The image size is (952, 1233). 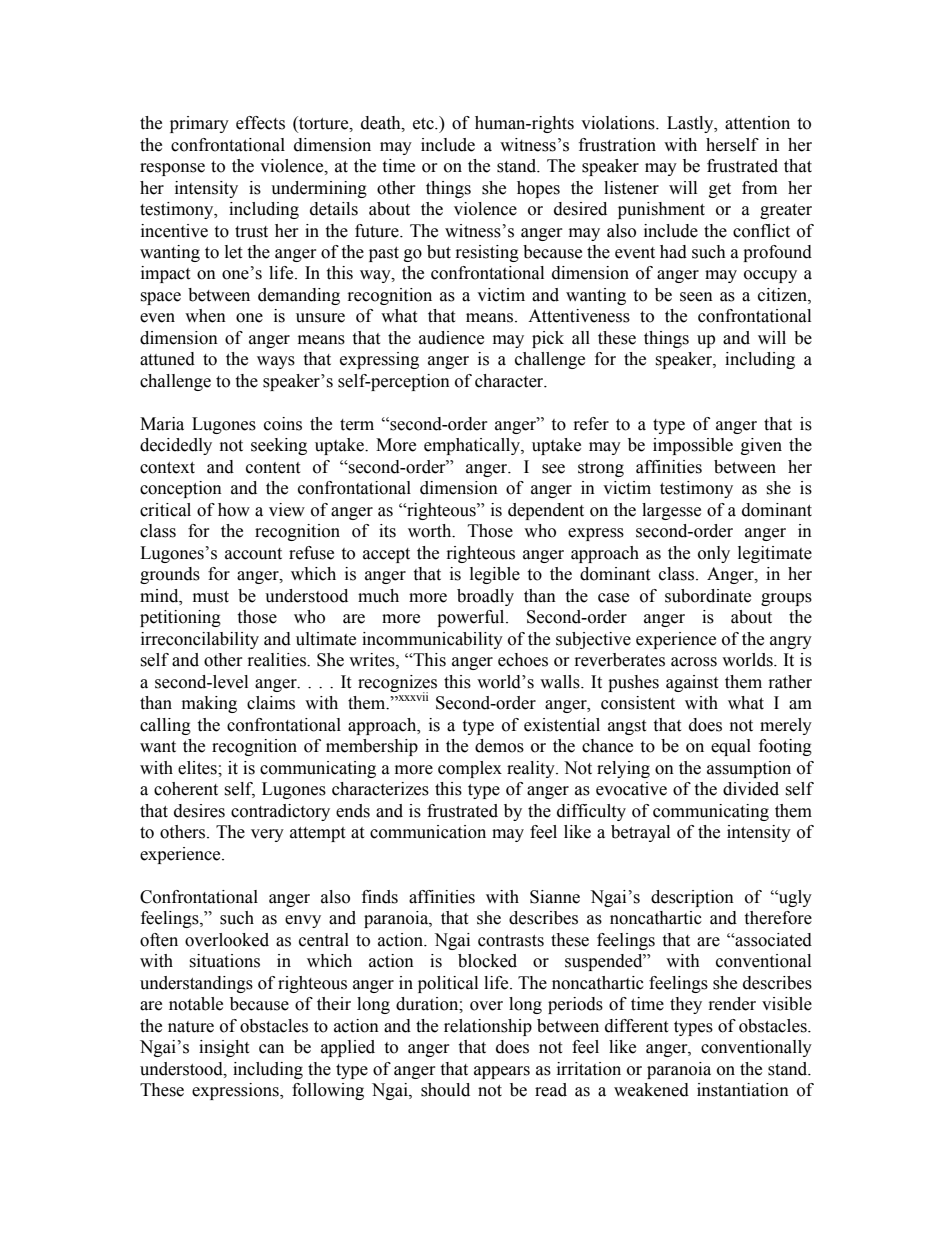 What do you see at coordinates (691, 124) in the screenshot?
I see `Lastly` at bounding box center [691, 124].
